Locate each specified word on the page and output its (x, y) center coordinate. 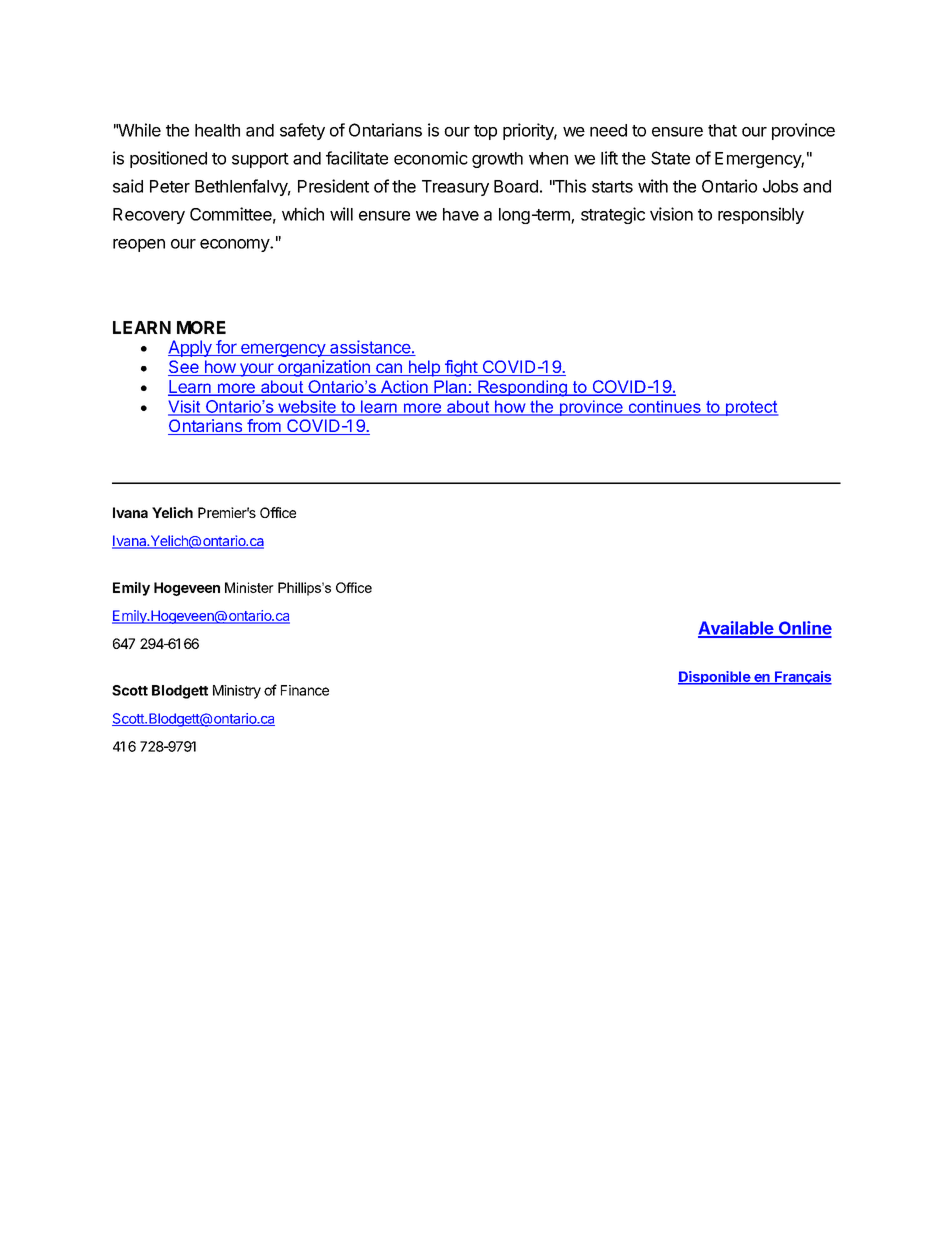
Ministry (237, 692)
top (485, 132)
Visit (185, 407)
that (722, 130)
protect (751, 408)
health (217, 130)
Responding (522, 388)
